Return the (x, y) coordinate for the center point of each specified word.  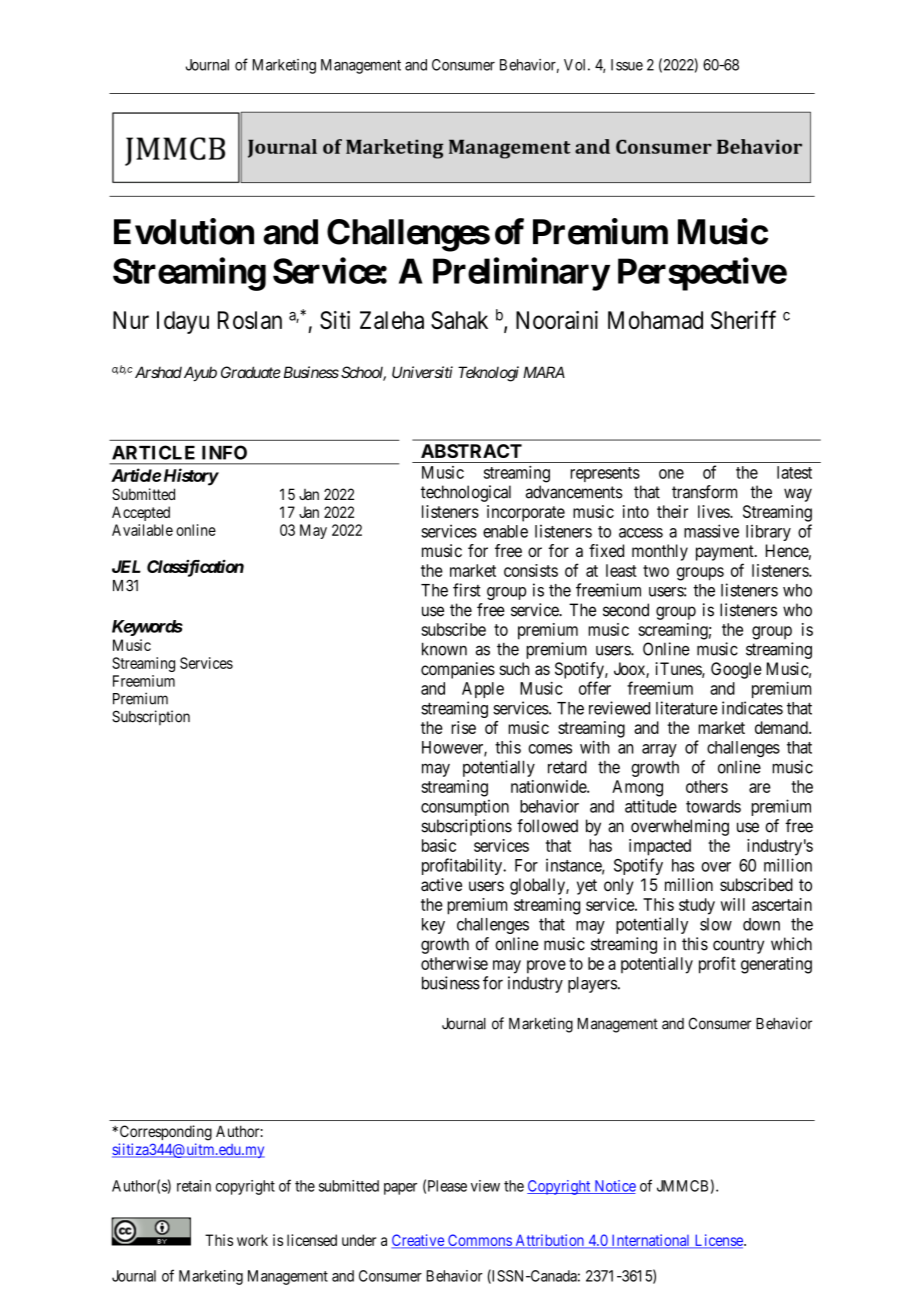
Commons (479, 1241)
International (651, 1241)
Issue (627, 65)
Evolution (184, 231)
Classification (195, 568)
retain (194, 1186)
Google (736, 670)
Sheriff (743, 319)
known (444, 649)
